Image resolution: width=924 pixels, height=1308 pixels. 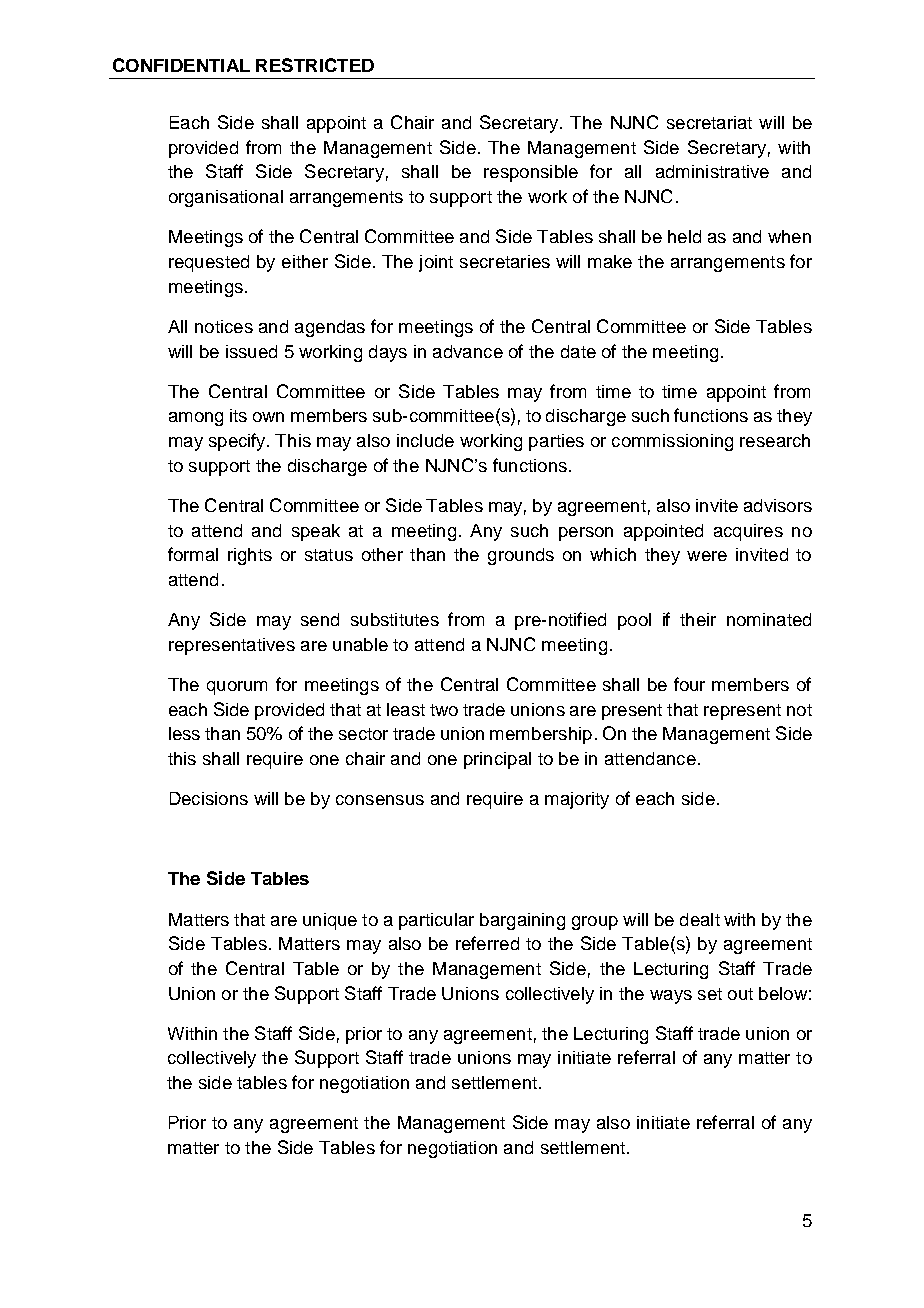 What do you see at coordinates (315, 65) in the image?
I see `RESTRICTED` at bounding box center [315, 65].
